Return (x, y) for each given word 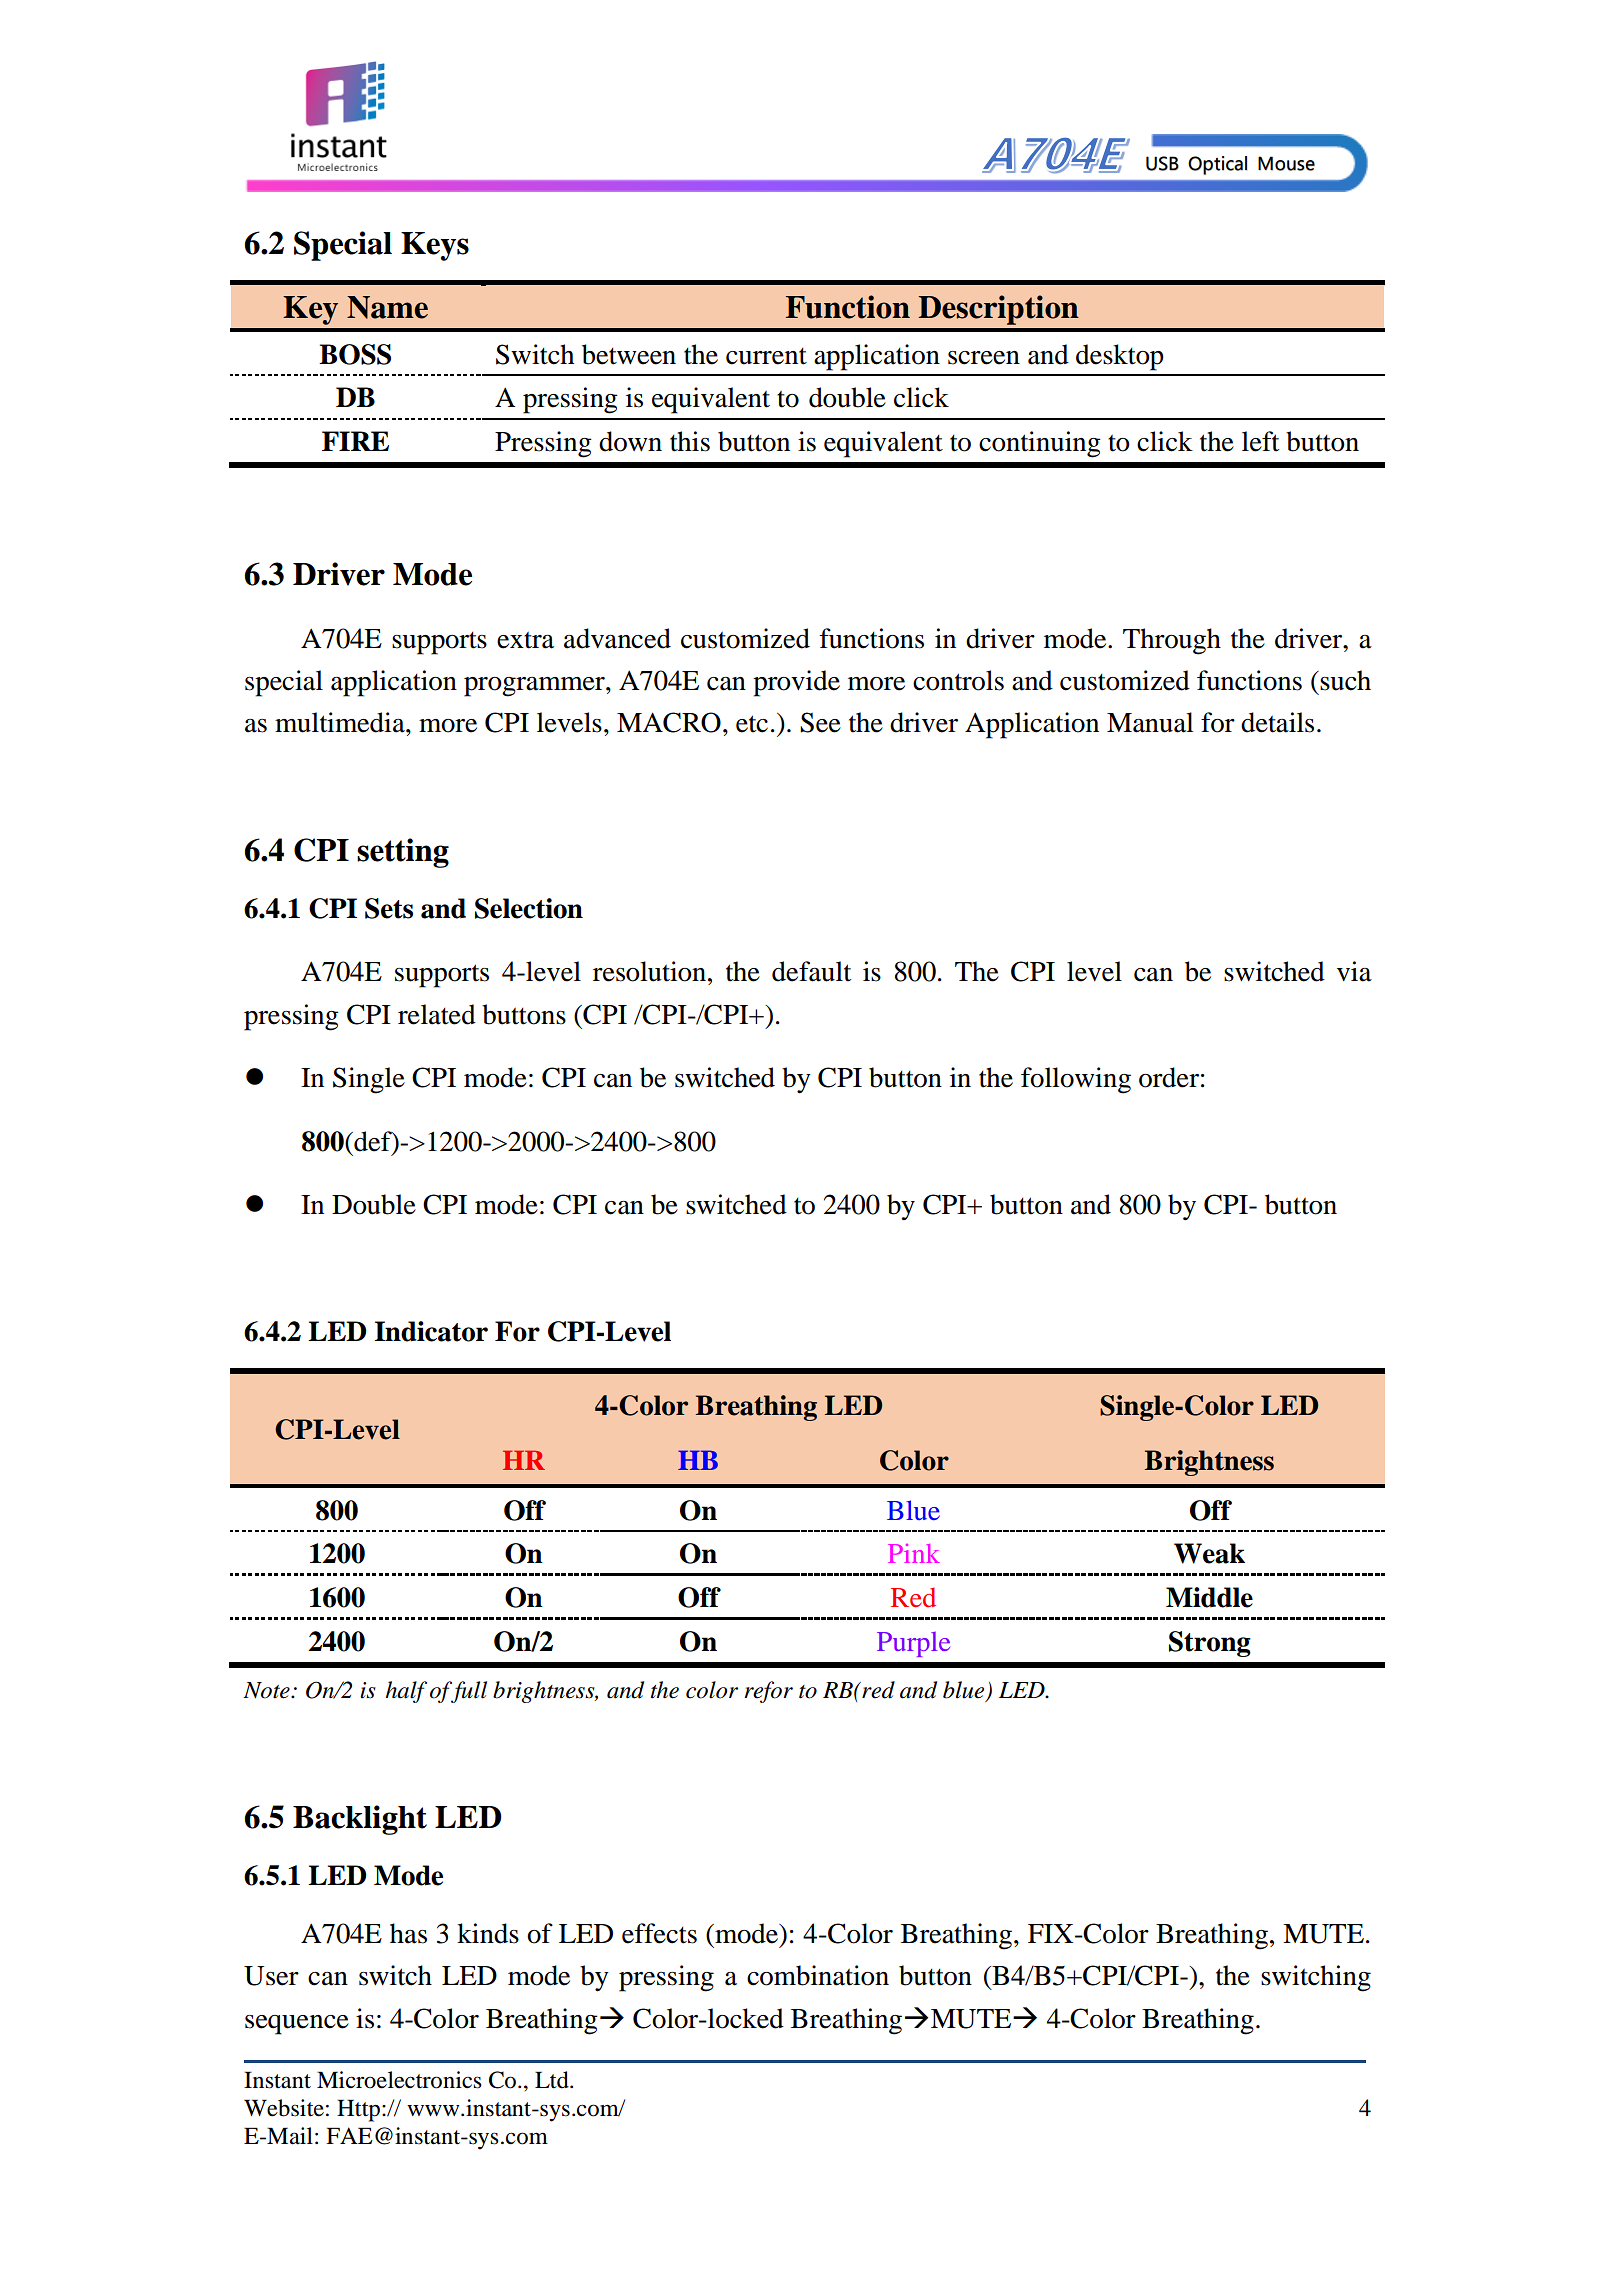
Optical (1217, 165)
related (437, 1014)
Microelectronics (399, 2080)
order (1169, 1077)
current (766, 356)
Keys (435, 246)
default (811, 971)
